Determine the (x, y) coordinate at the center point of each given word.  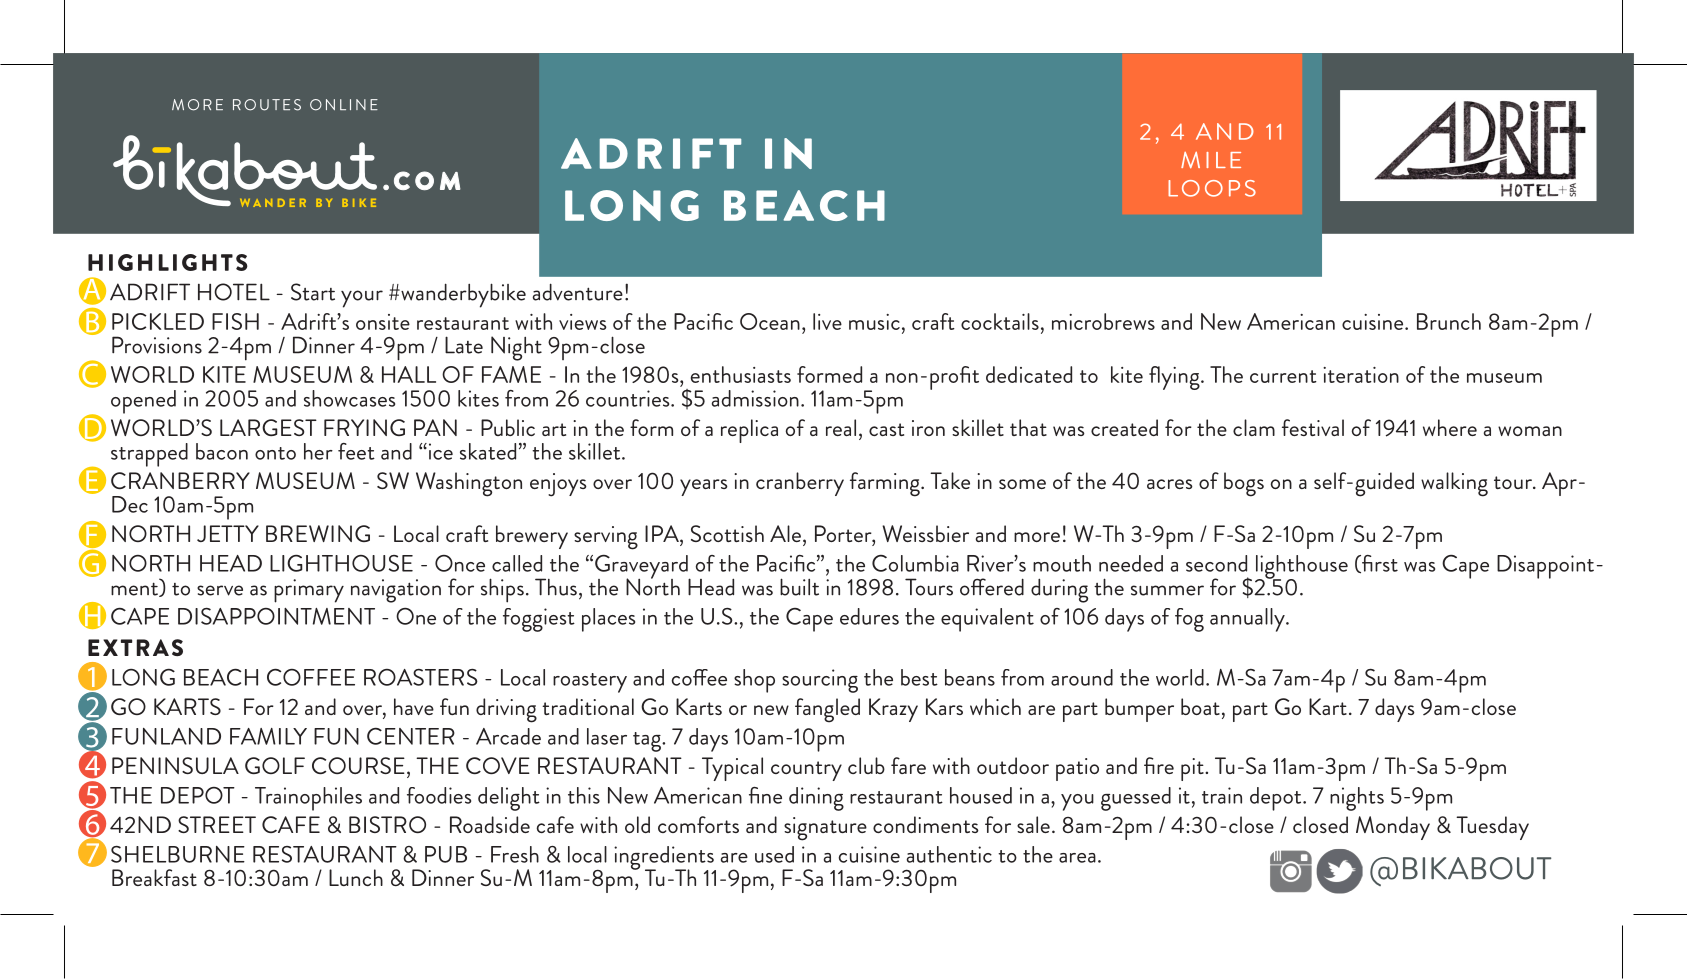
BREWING (318, 533)
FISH (235, 321)
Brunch (1449, 321)
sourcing (820, 681)
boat (1200, 706)
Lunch (356, 877)
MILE (1211, 160)
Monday (1393, 828)
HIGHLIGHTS (168, 262)
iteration (1361, 375)
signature (825, 829)
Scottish (727, 533)
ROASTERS (421, 677)
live (827, 321)
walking (1454, 484)
